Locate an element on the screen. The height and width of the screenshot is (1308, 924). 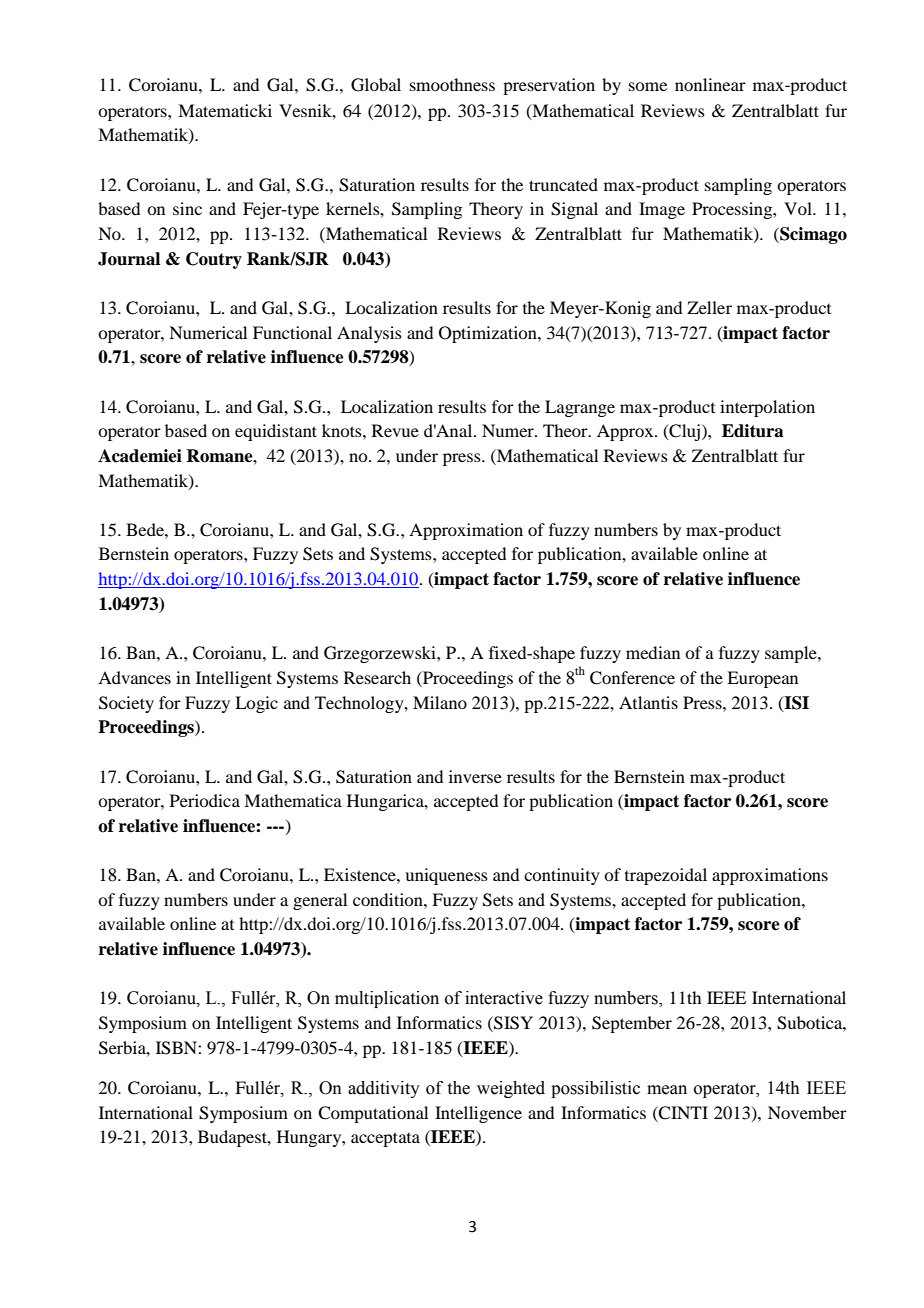
Computational is located at coordinates (373, 1114).
